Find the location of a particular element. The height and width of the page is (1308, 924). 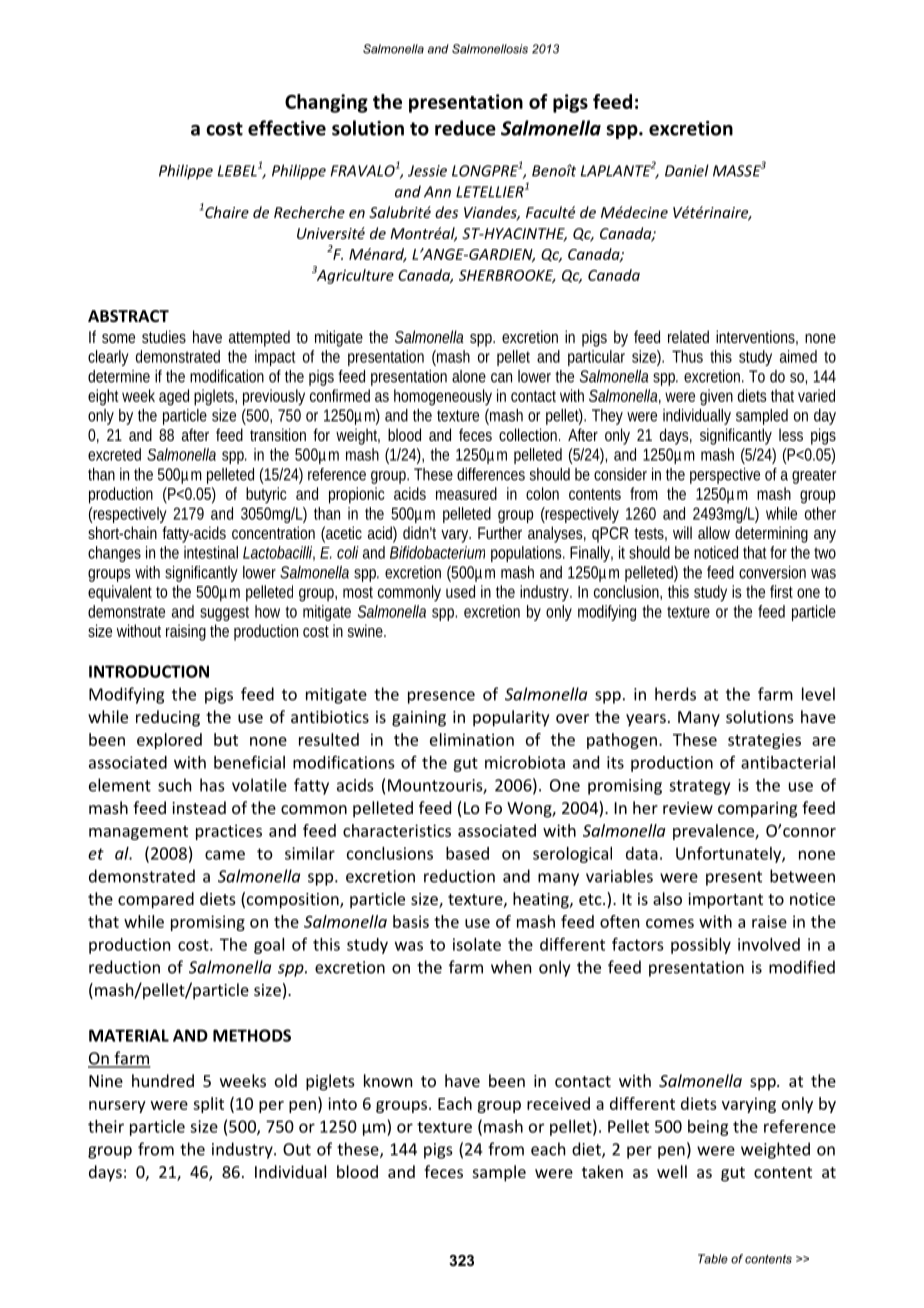

raising is located at coordinates (186, 632).
